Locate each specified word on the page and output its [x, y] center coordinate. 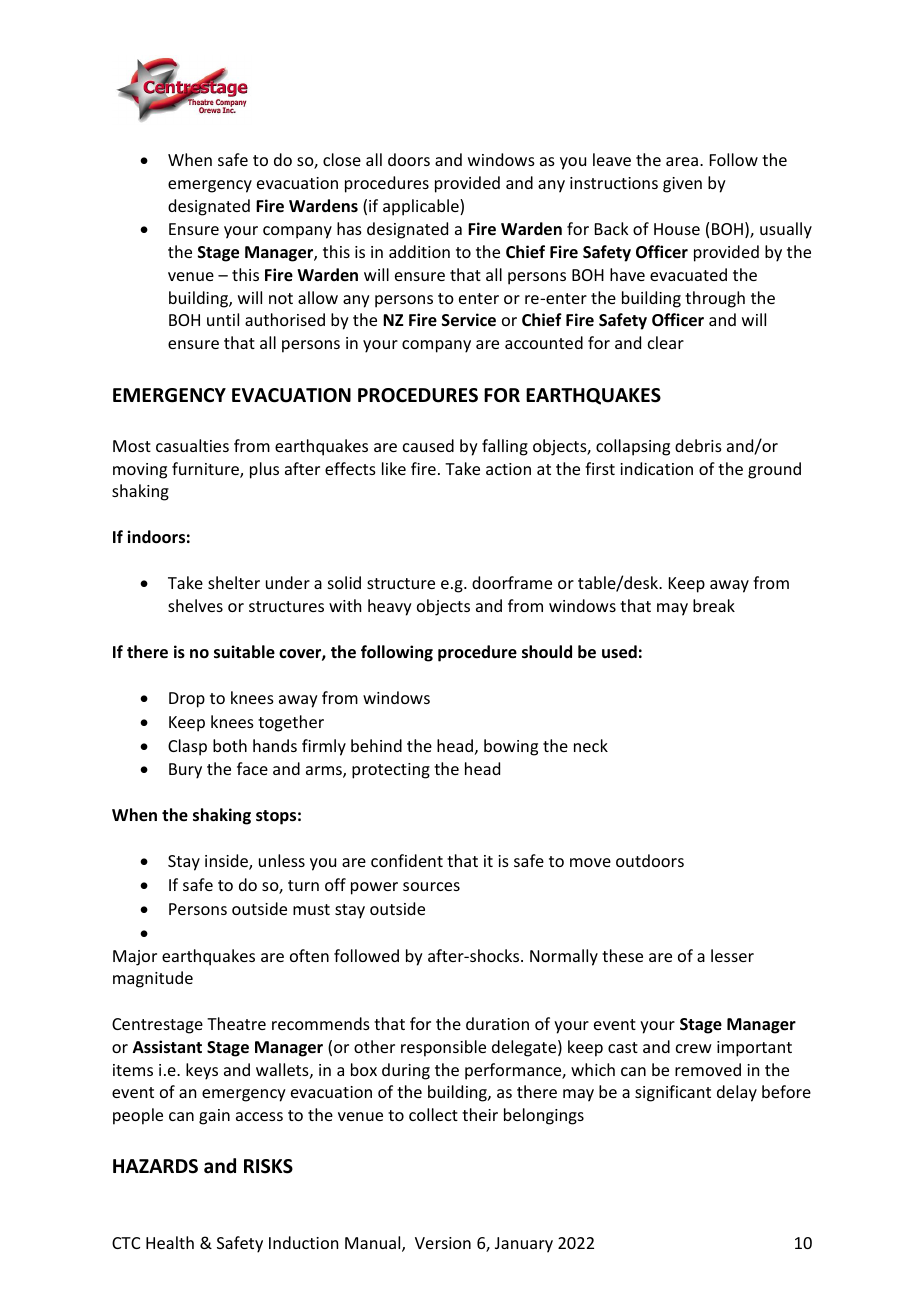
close [342, 159]
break [714, 605]
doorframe [512, 582]
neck [591, 745]
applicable [422, 207]
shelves [195, 605]
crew [694, 1048]
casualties [192, 445]
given [682, 185]
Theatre [236, 1023]
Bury [185, 771]
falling [505, 447]
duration [497, 1023]
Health [170, 1242]
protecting [391, 771]
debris [698, 445]
